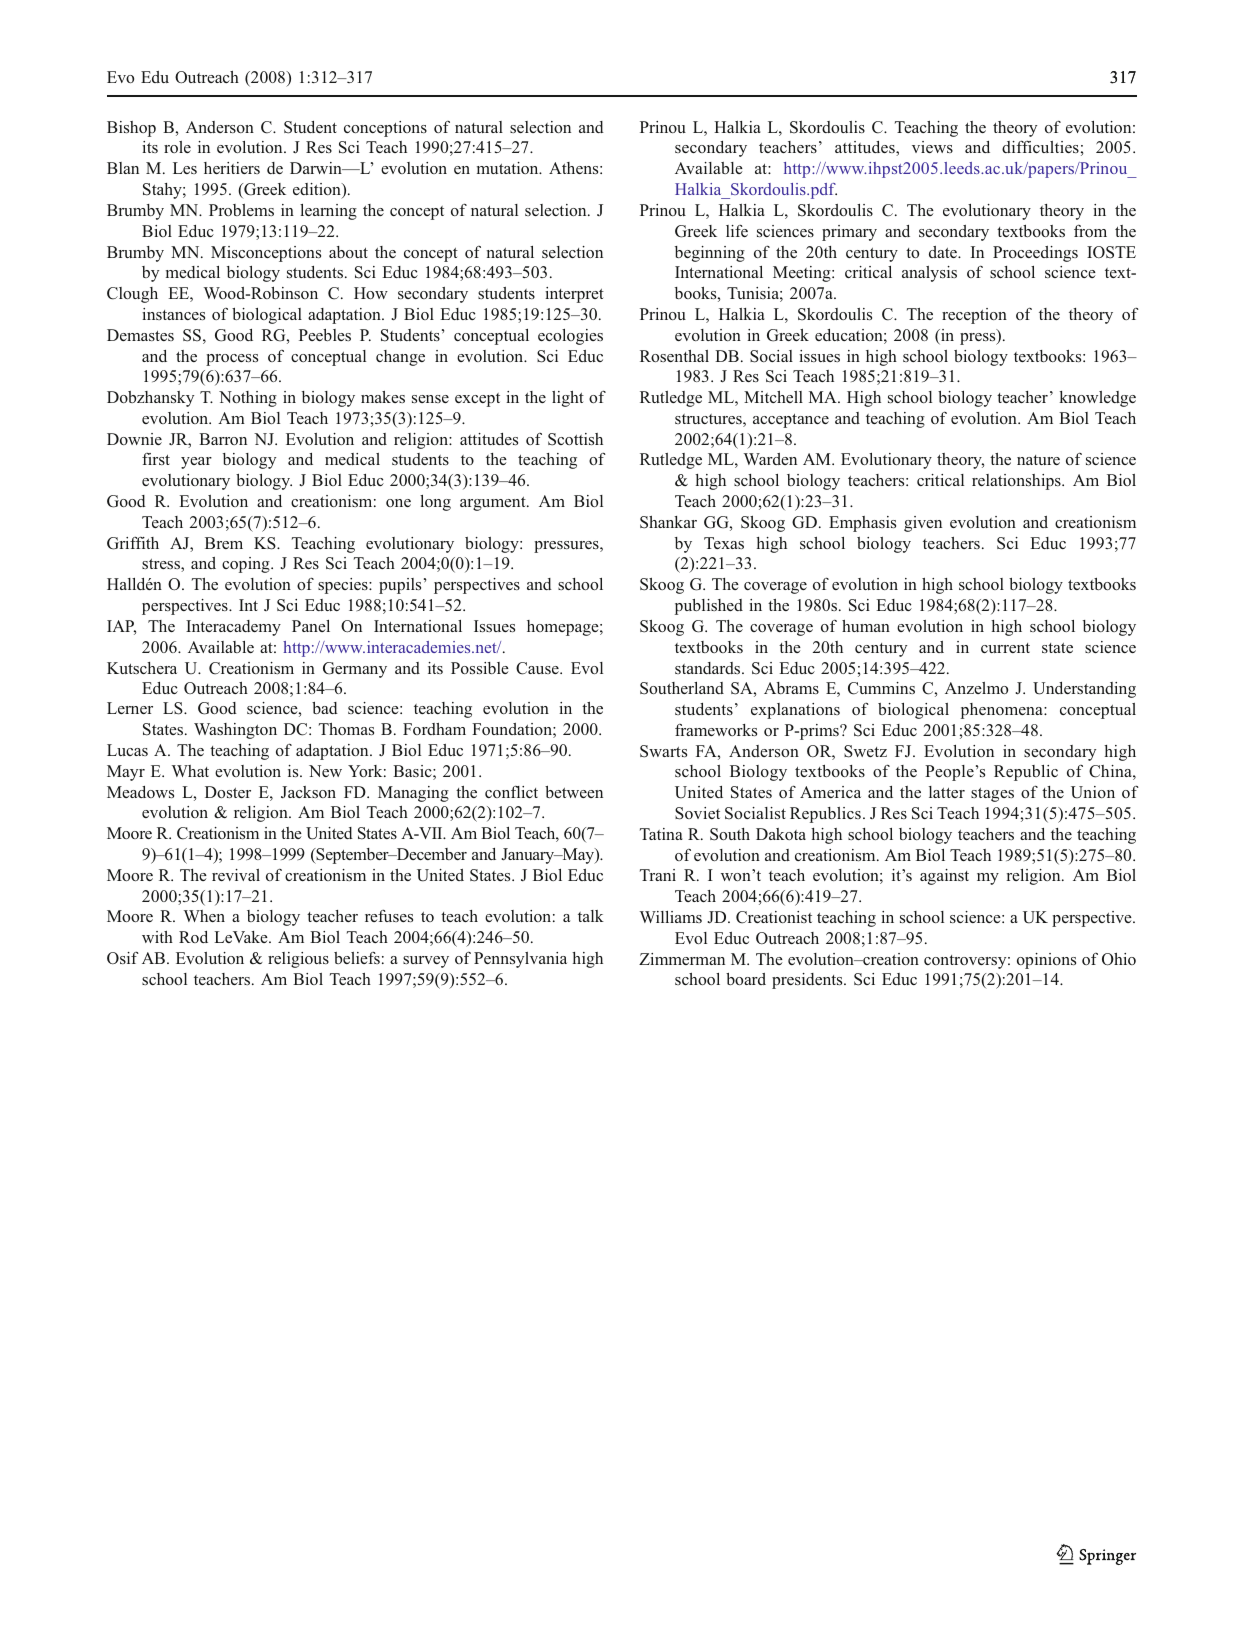 The image size is (1243, 1651). What do you see at coordinates (1046, 961) in the document?
I see `opinions` at bounding box center [1046, 961].
